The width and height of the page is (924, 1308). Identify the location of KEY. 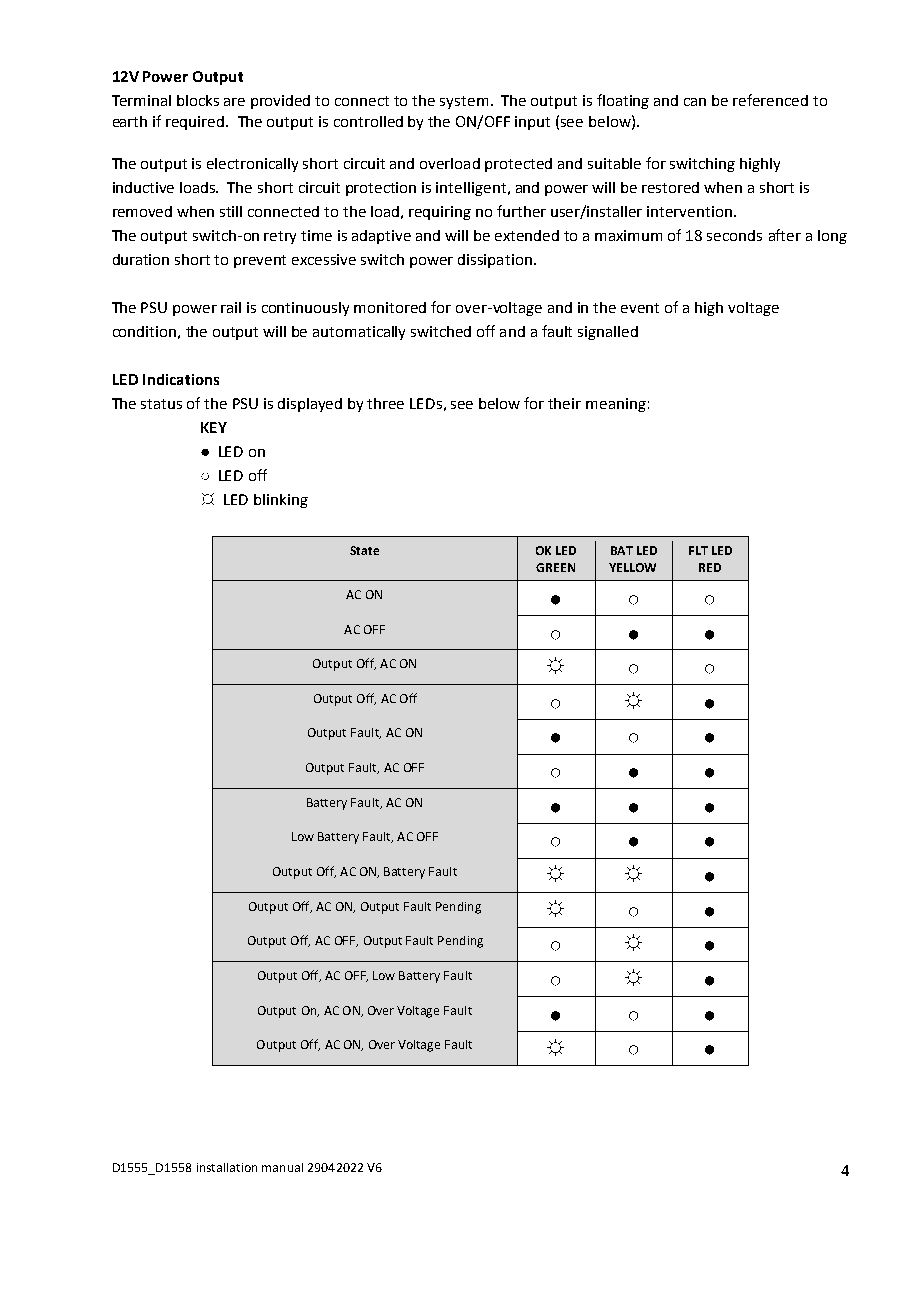
(214, 427).
